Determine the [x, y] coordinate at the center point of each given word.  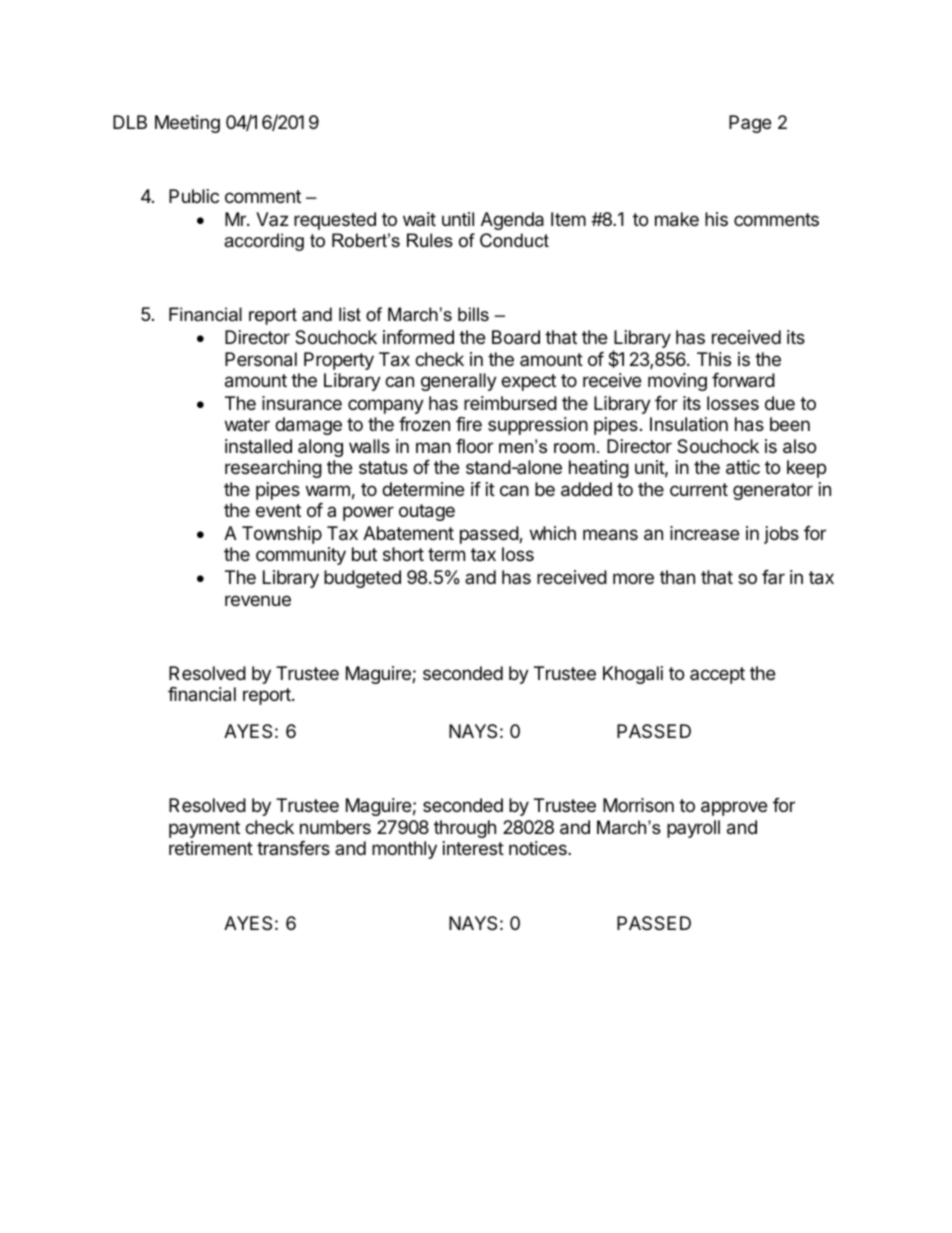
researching [273, 469]
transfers [293, 848]
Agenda [512, 221]
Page [750, 124]
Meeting [187, 124]
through [465, 829]
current [699, 489]
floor [474, 446]
